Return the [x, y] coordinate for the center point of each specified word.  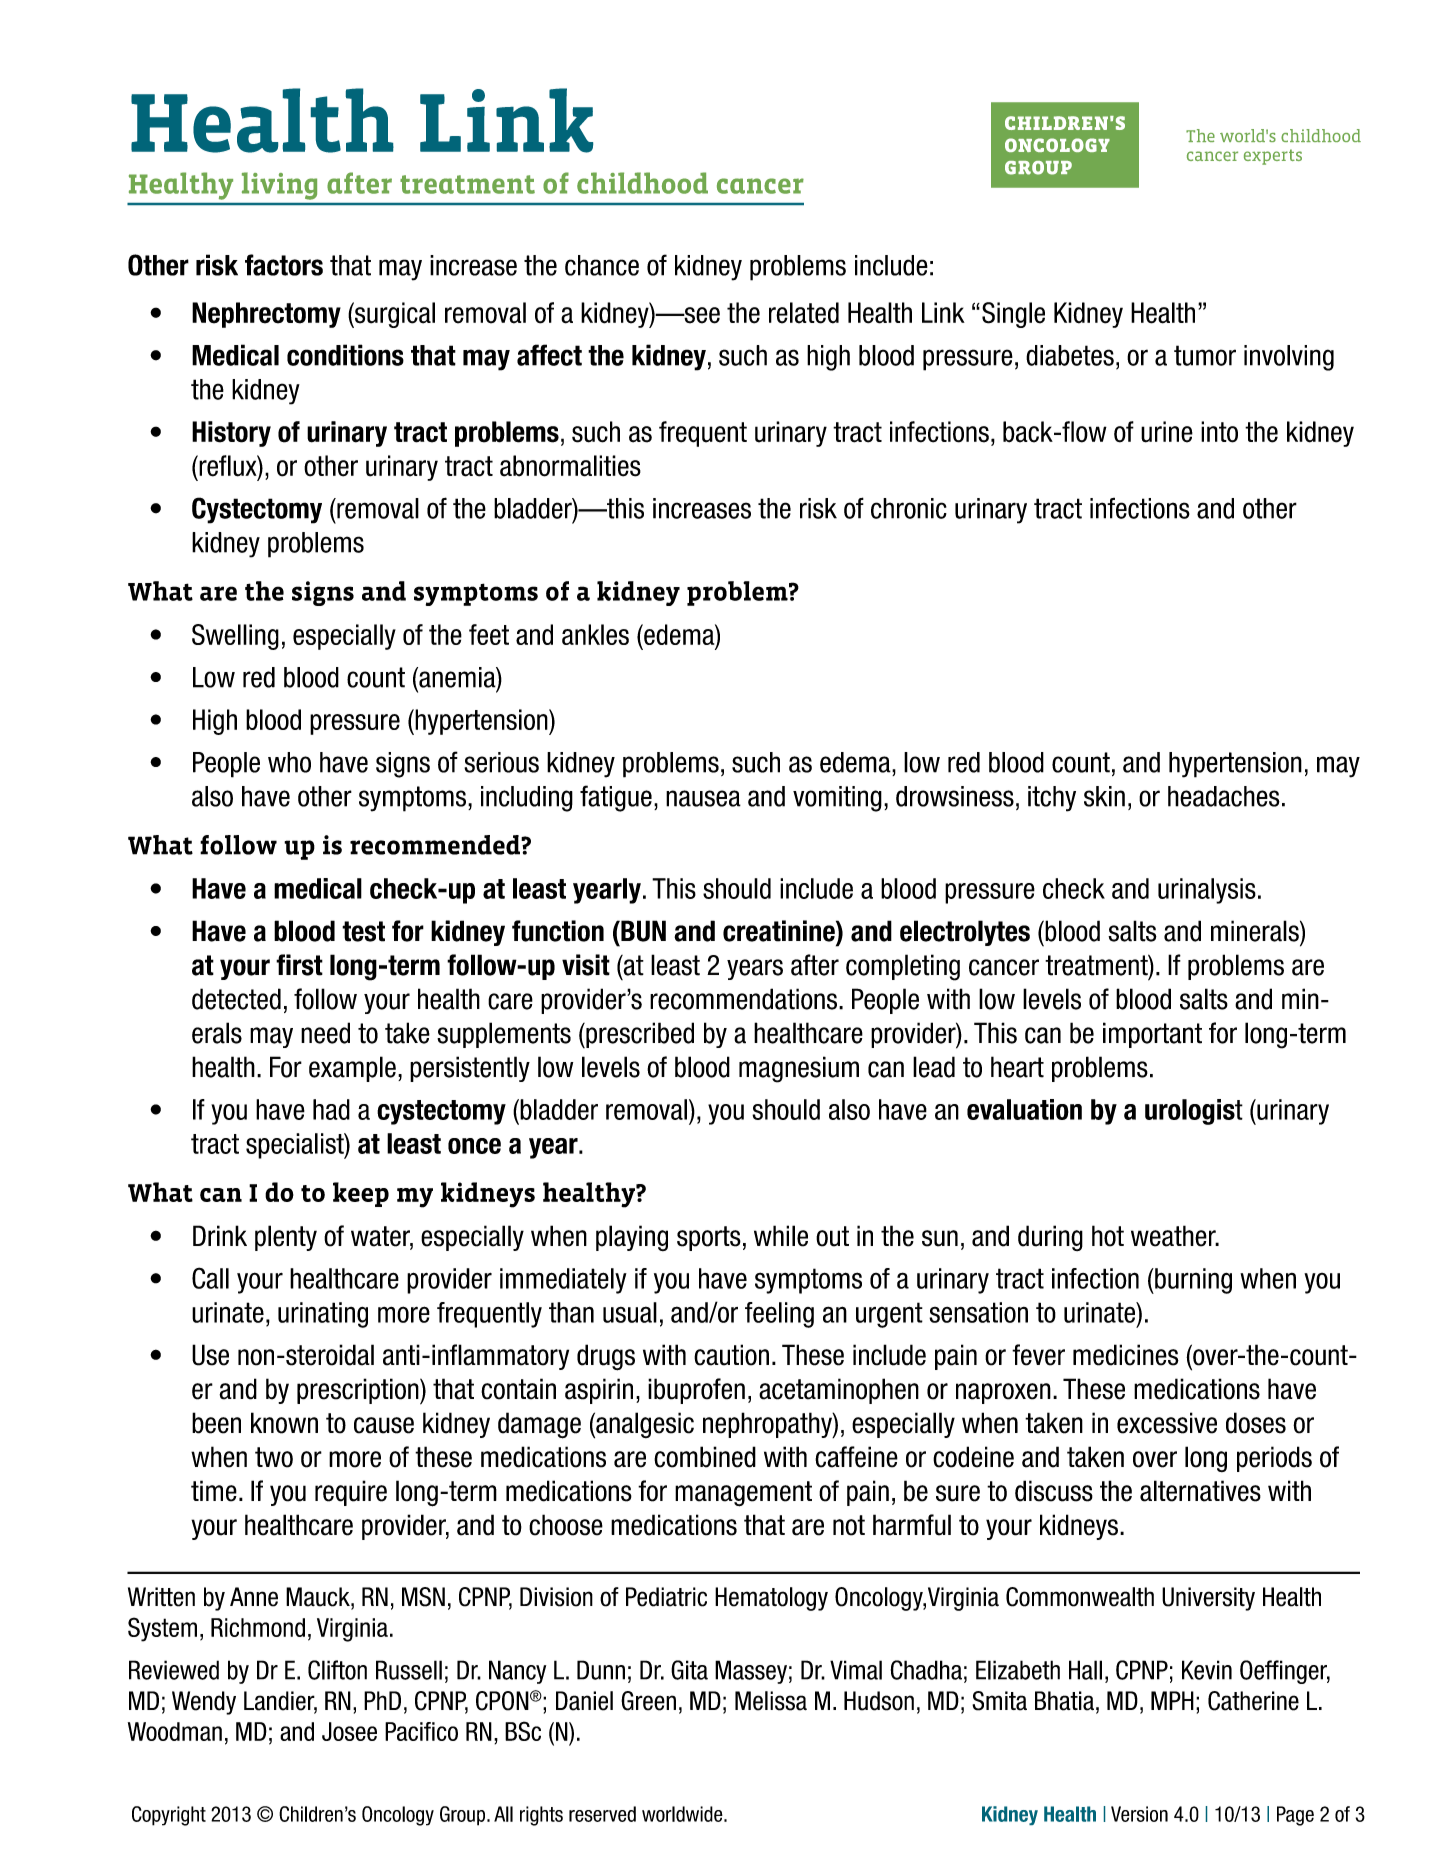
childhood [642, 183]
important [1152, 1035]
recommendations [743, 999]
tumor [1205, 355]
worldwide [683, 1814]
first [299, 965]
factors [284, 265]
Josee [349, 1731]
